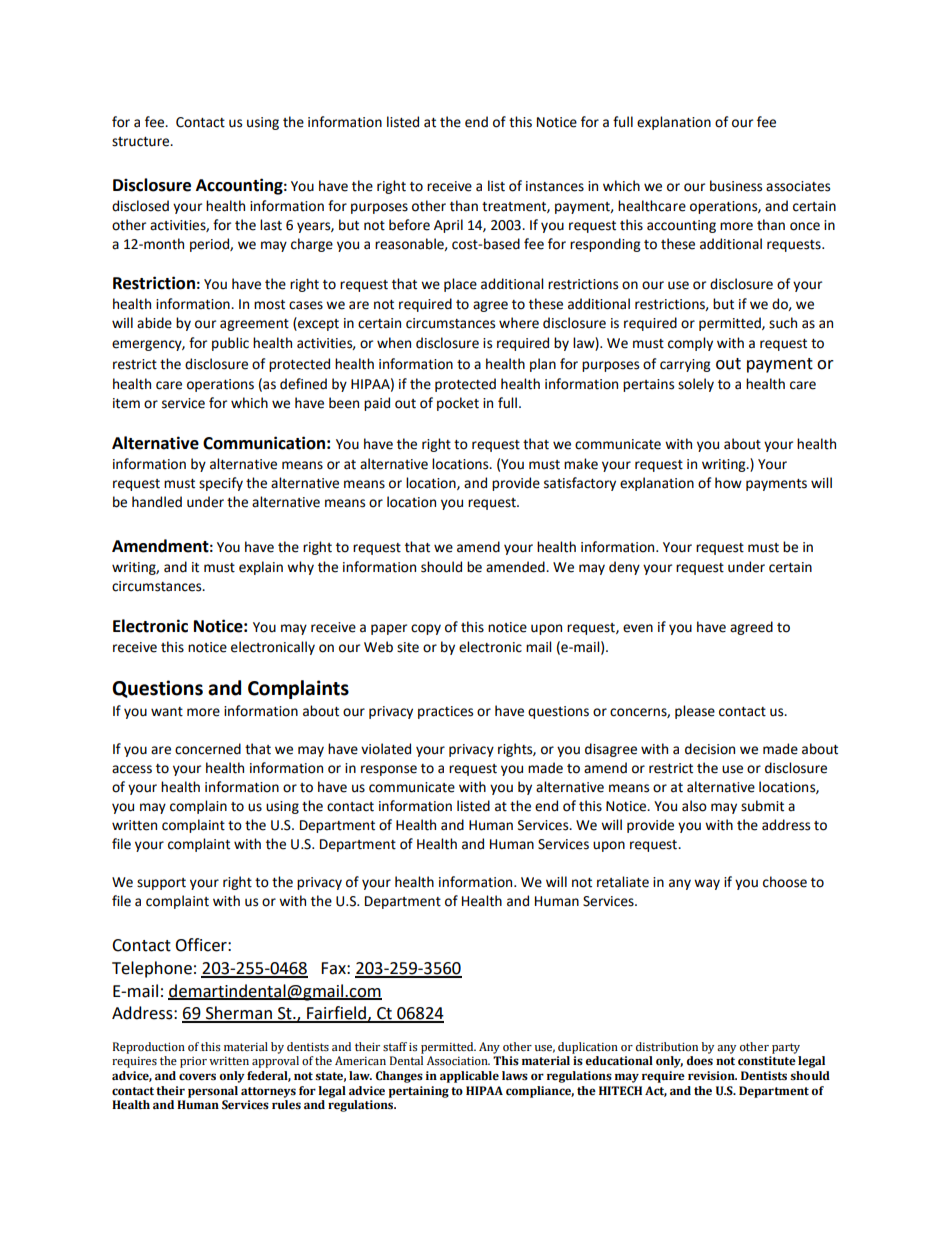 Image resolution: width=952 pixels, height=1233 pixels. What do you see at coordinates (445, 712) in the screenshot?
I see `practices` at bounding box center [445, 712].
